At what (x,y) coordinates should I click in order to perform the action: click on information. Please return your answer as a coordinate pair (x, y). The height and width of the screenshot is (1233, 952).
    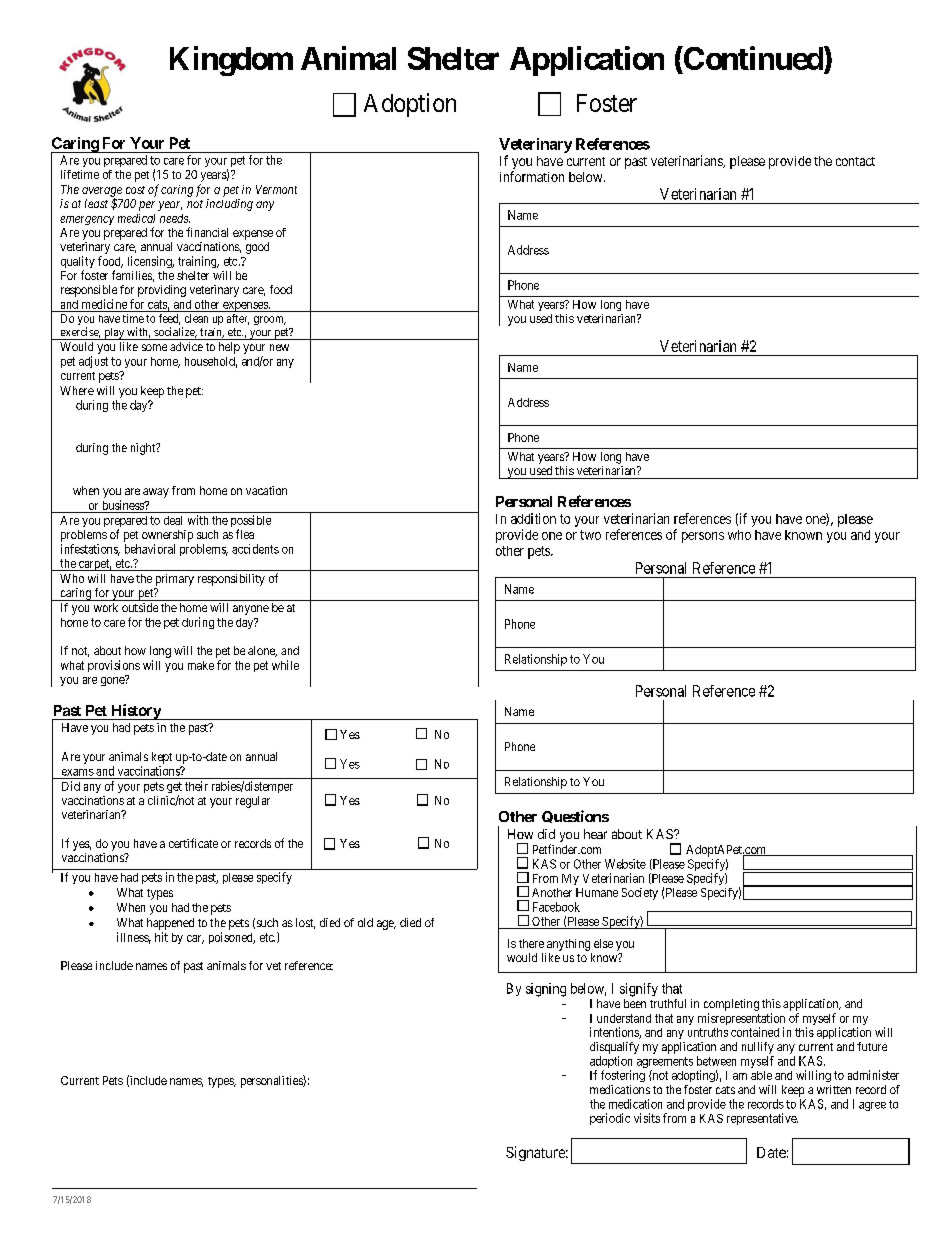
    Looking at the image, I should click on (532, 176).
